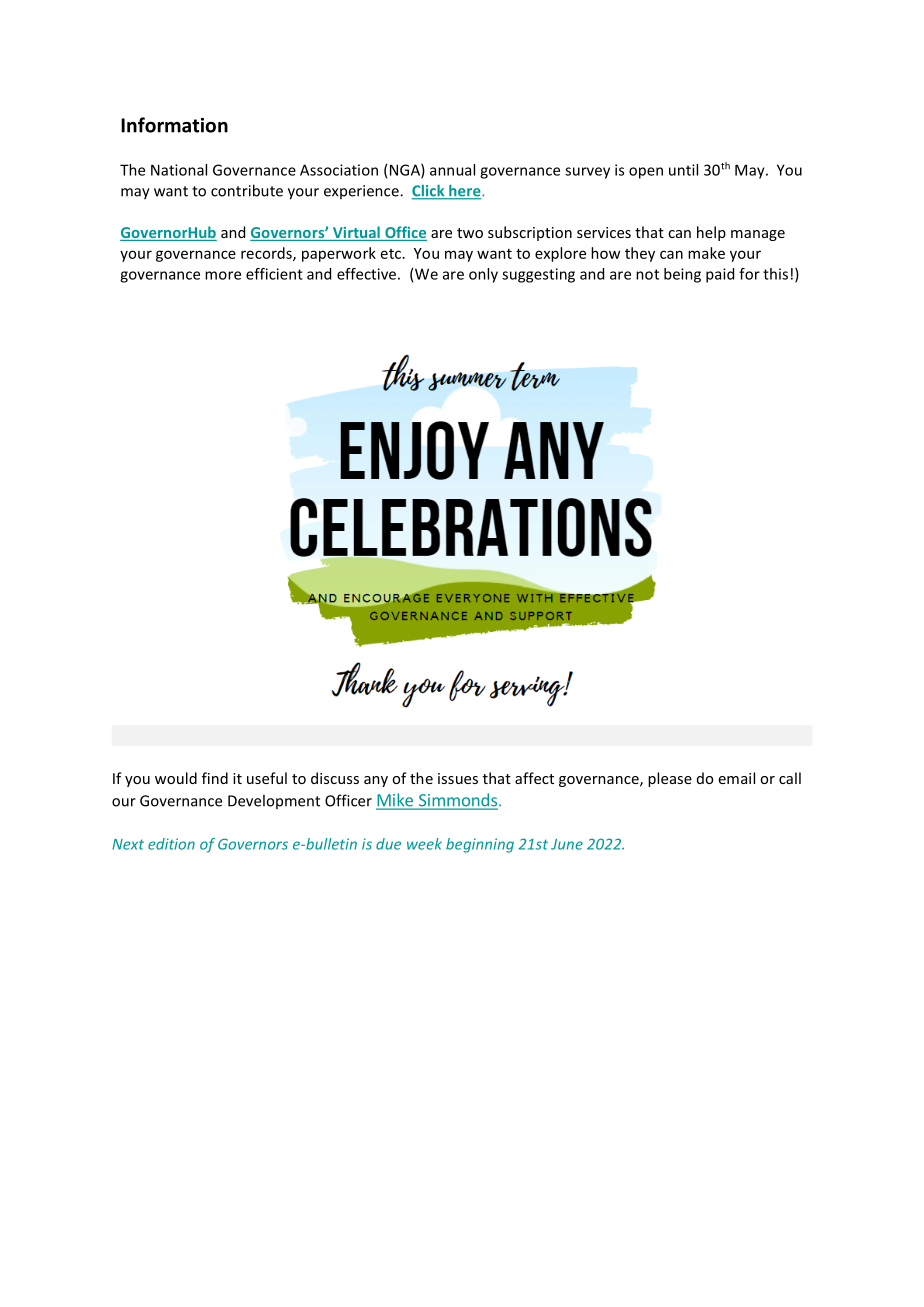 This screenshot has height=1307, width=924. Describe the element at coordinates (179, 170) in the screenshot. I see `National` at that location.
